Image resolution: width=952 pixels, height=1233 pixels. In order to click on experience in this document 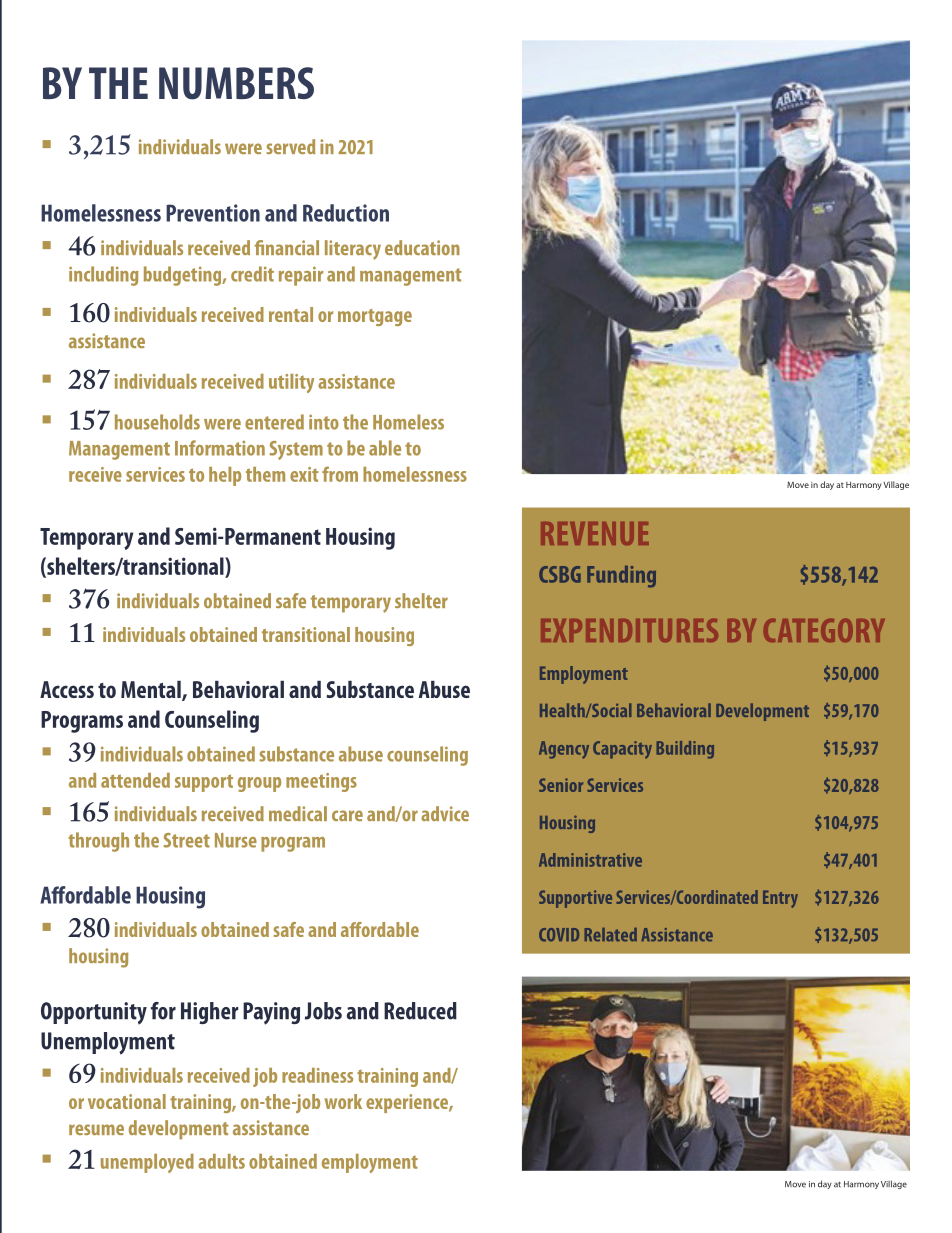, I will do `click(408, 1103)`.
